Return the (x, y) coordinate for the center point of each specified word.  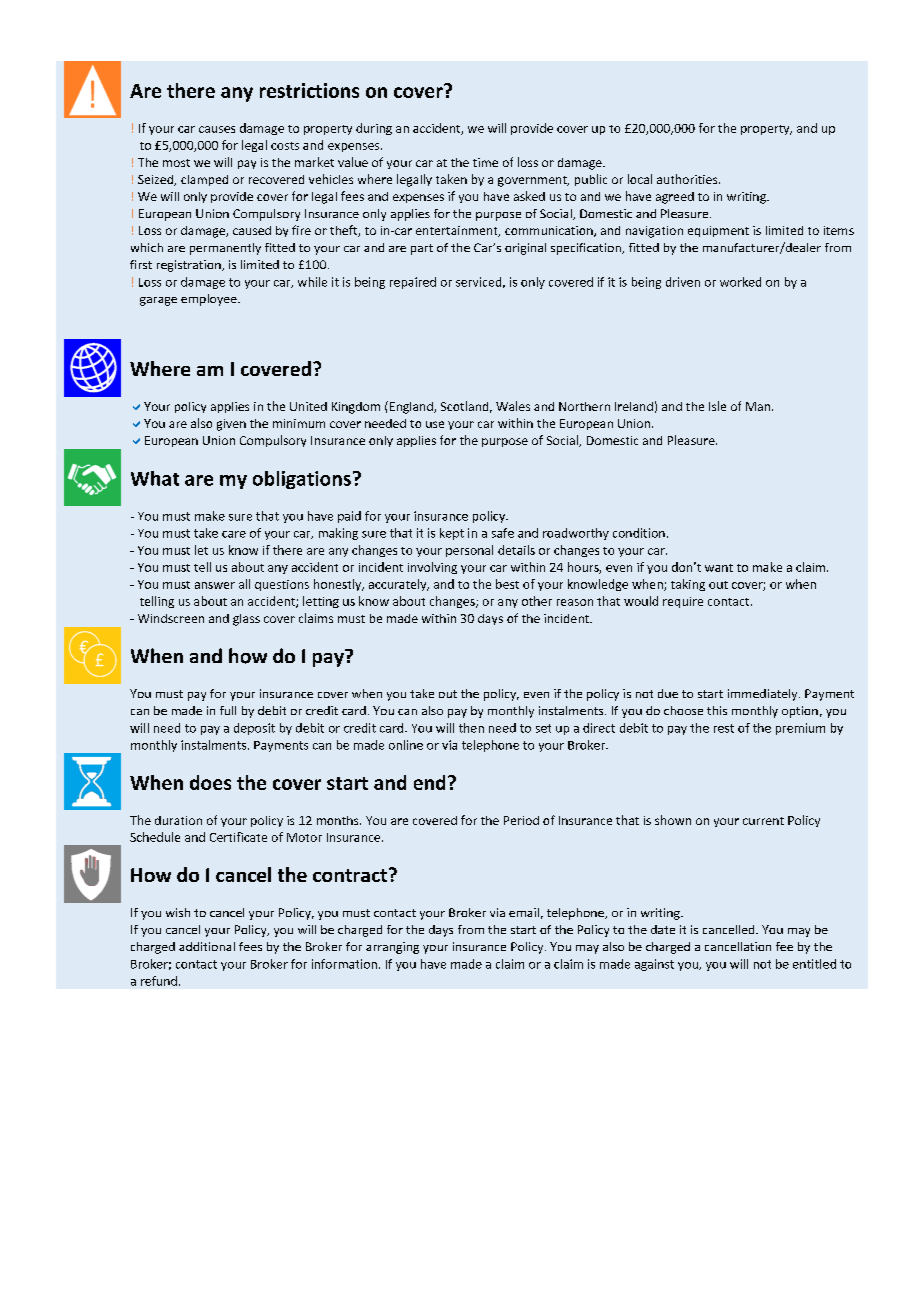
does (210, 782)
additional (207, 946)
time (485, 162)
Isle (717, 406)
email (524, 912)
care (234, 534)
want (719, 568)
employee (210, 300)
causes (217, 129)
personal (469, 551)
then (471, 728)
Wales (513, 406)
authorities (688, 179)
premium (800, 729)
